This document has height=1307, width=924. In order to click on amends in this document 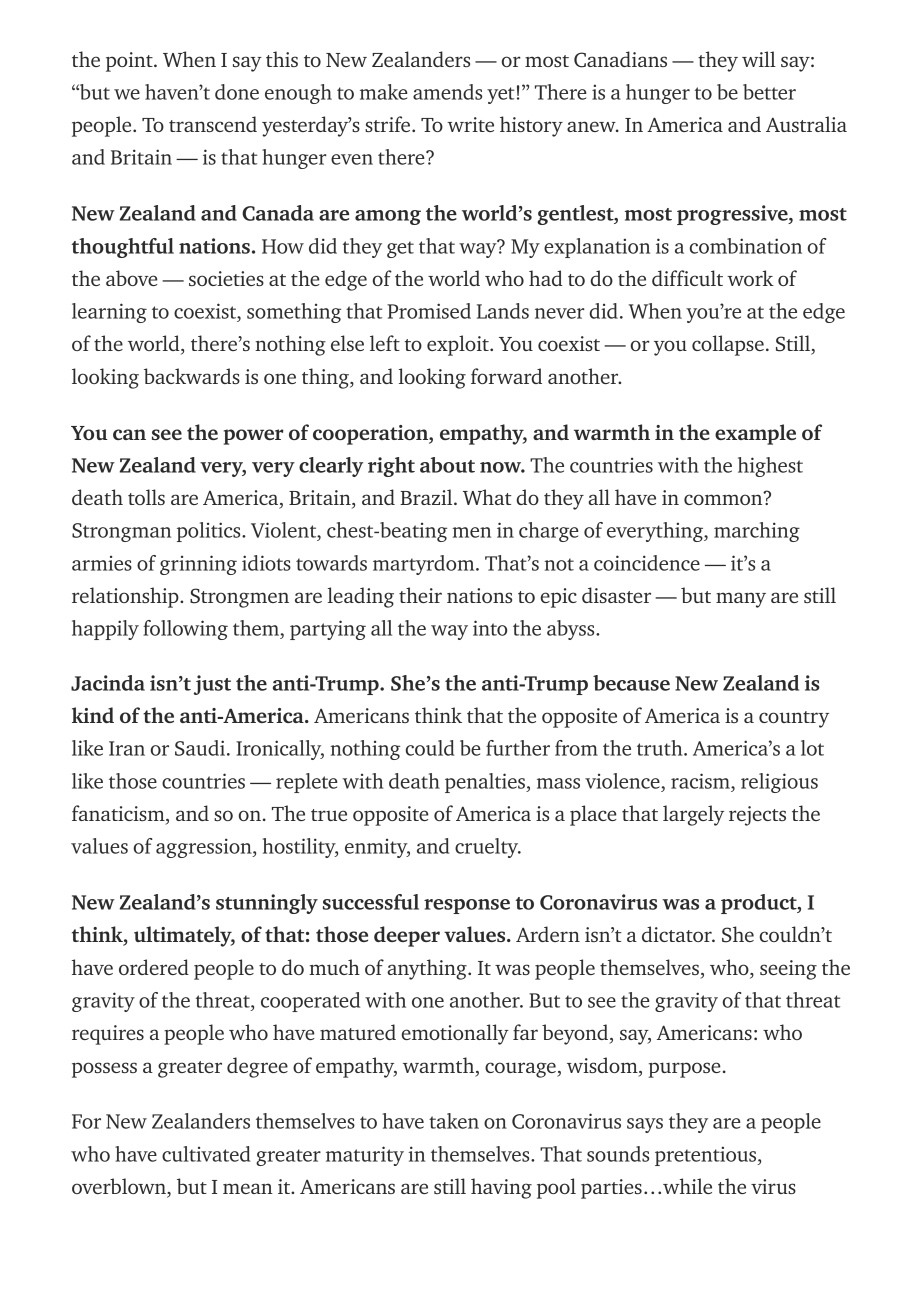, I will do `click(447, 92)`.
